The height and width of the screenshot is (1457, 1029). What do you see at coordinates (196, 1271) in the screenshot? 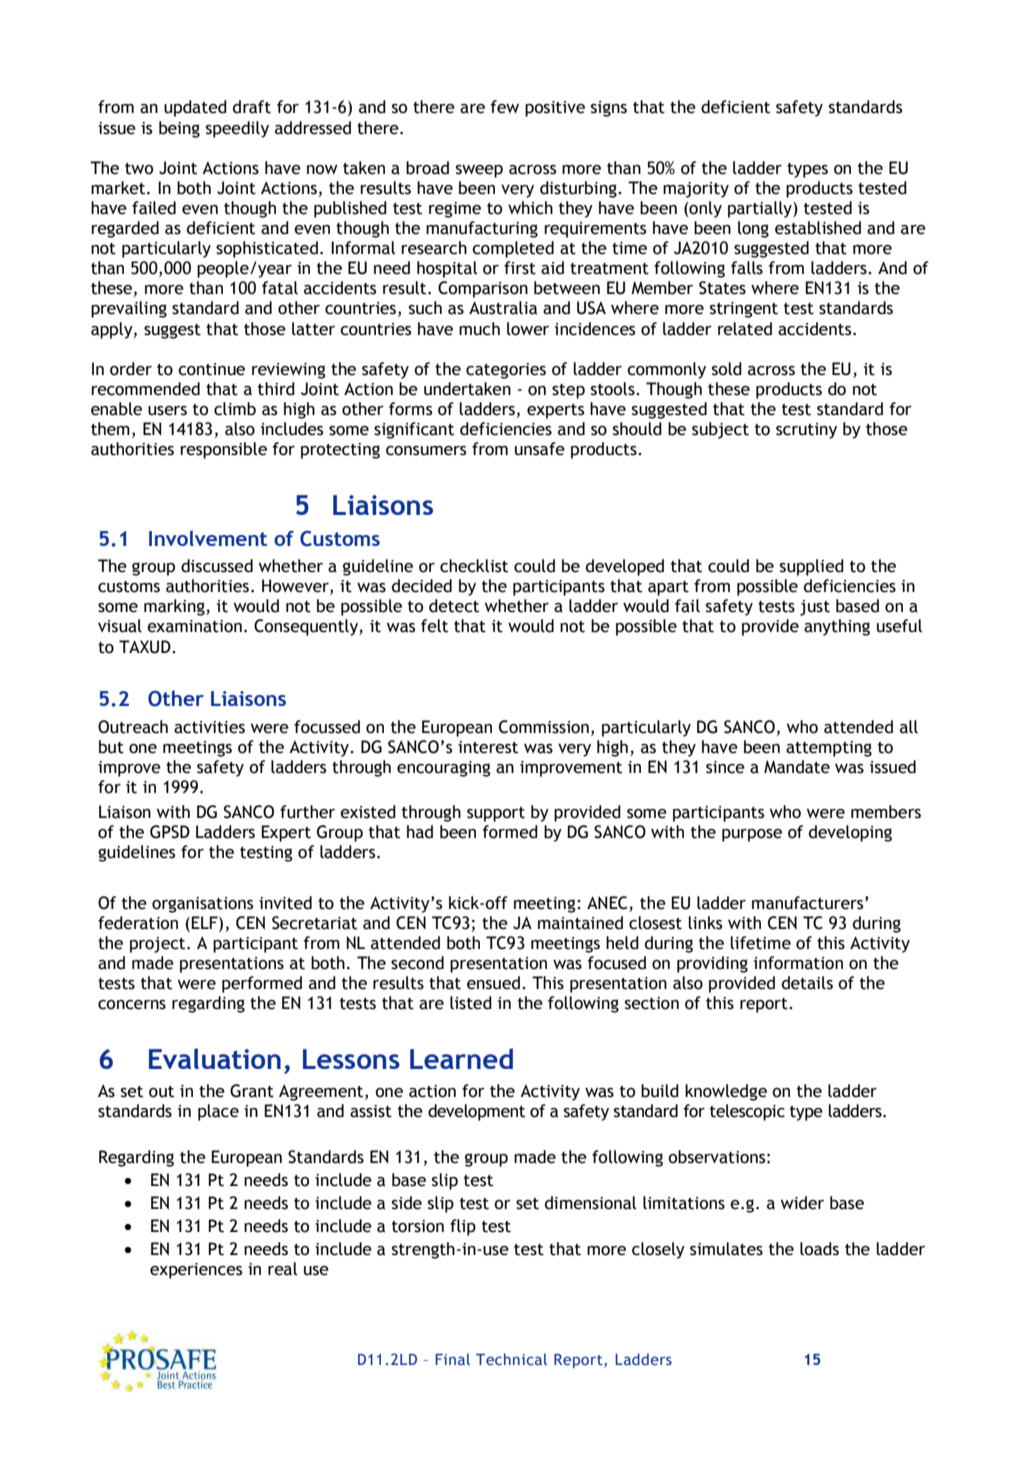
I see `experiences` at bounding box center [196, 1271].
